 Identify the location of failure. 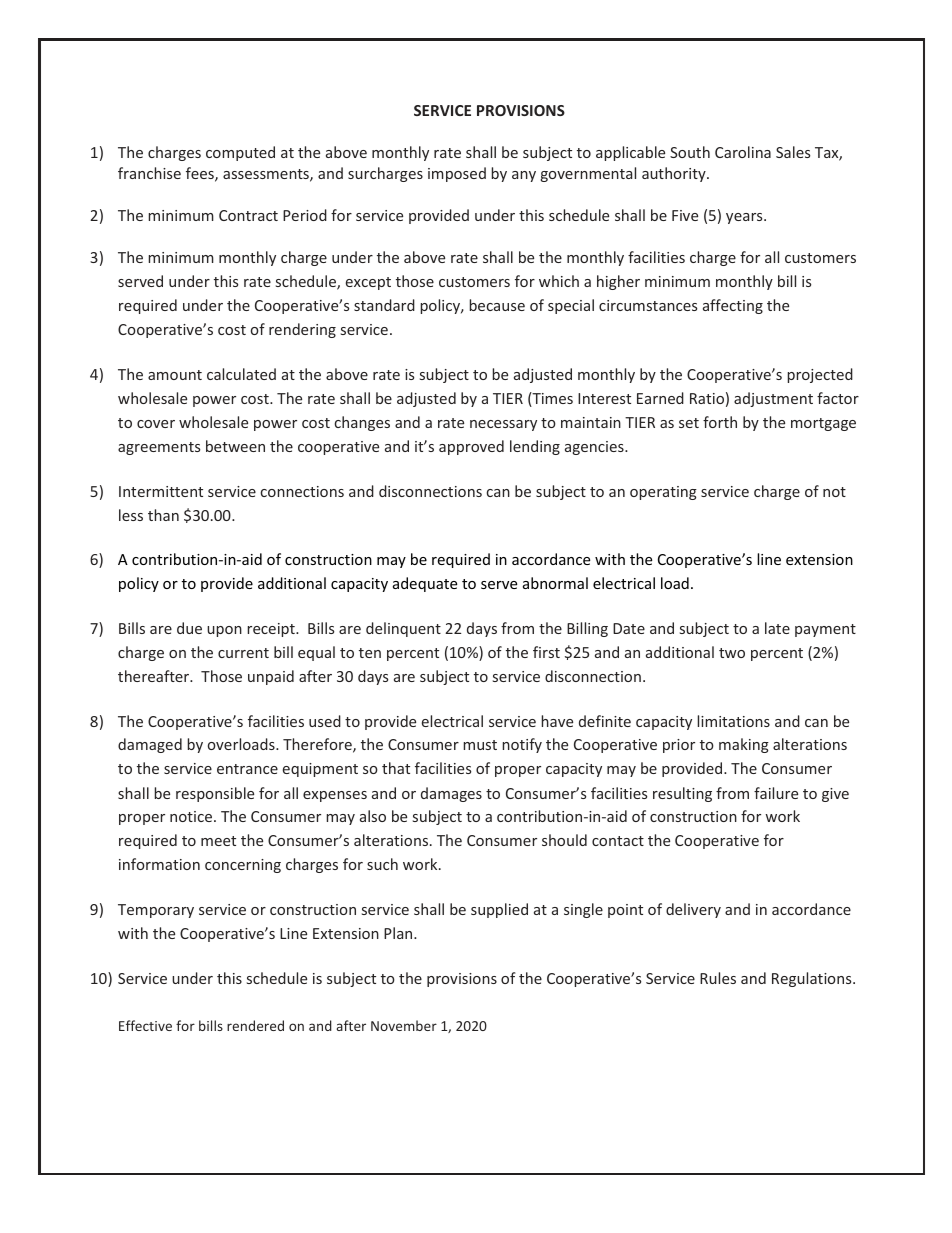
(776, 793).
